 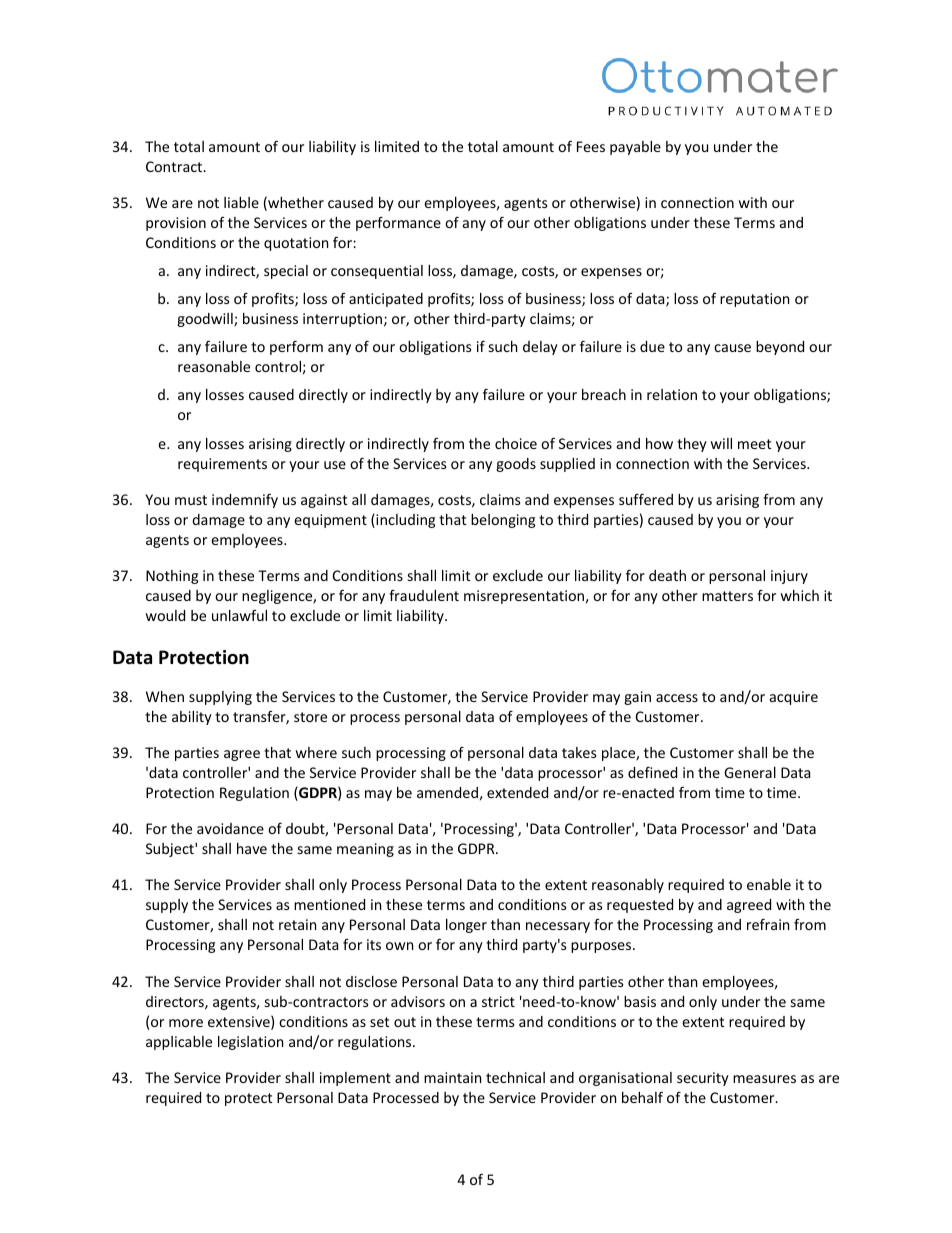 I want to click on they, so click(x=692, y=445).
